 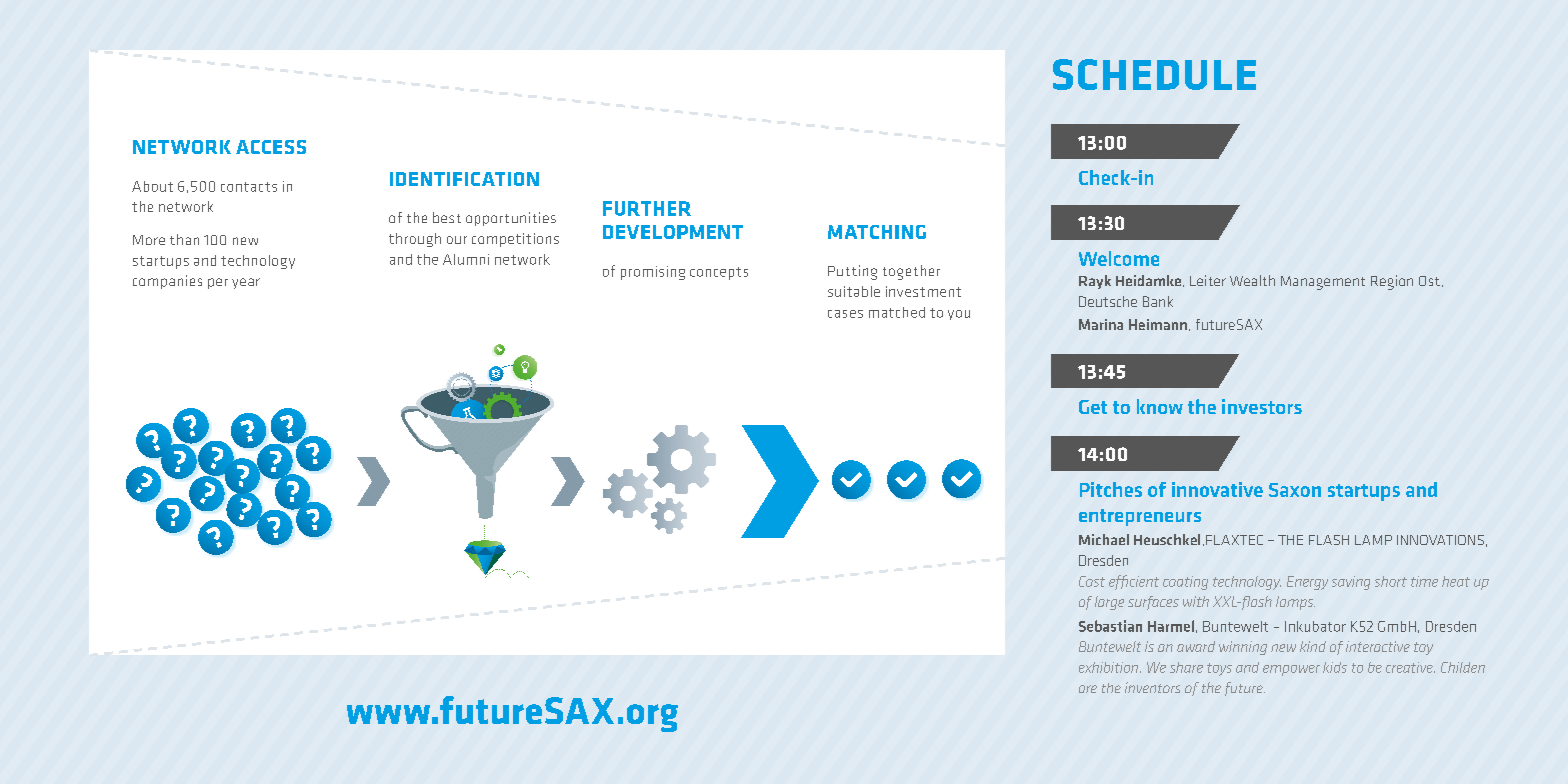 What do you see at coordinates (271, 147) in the screenshot?
I see `ACCESS` at bounding box center [271, 147].
